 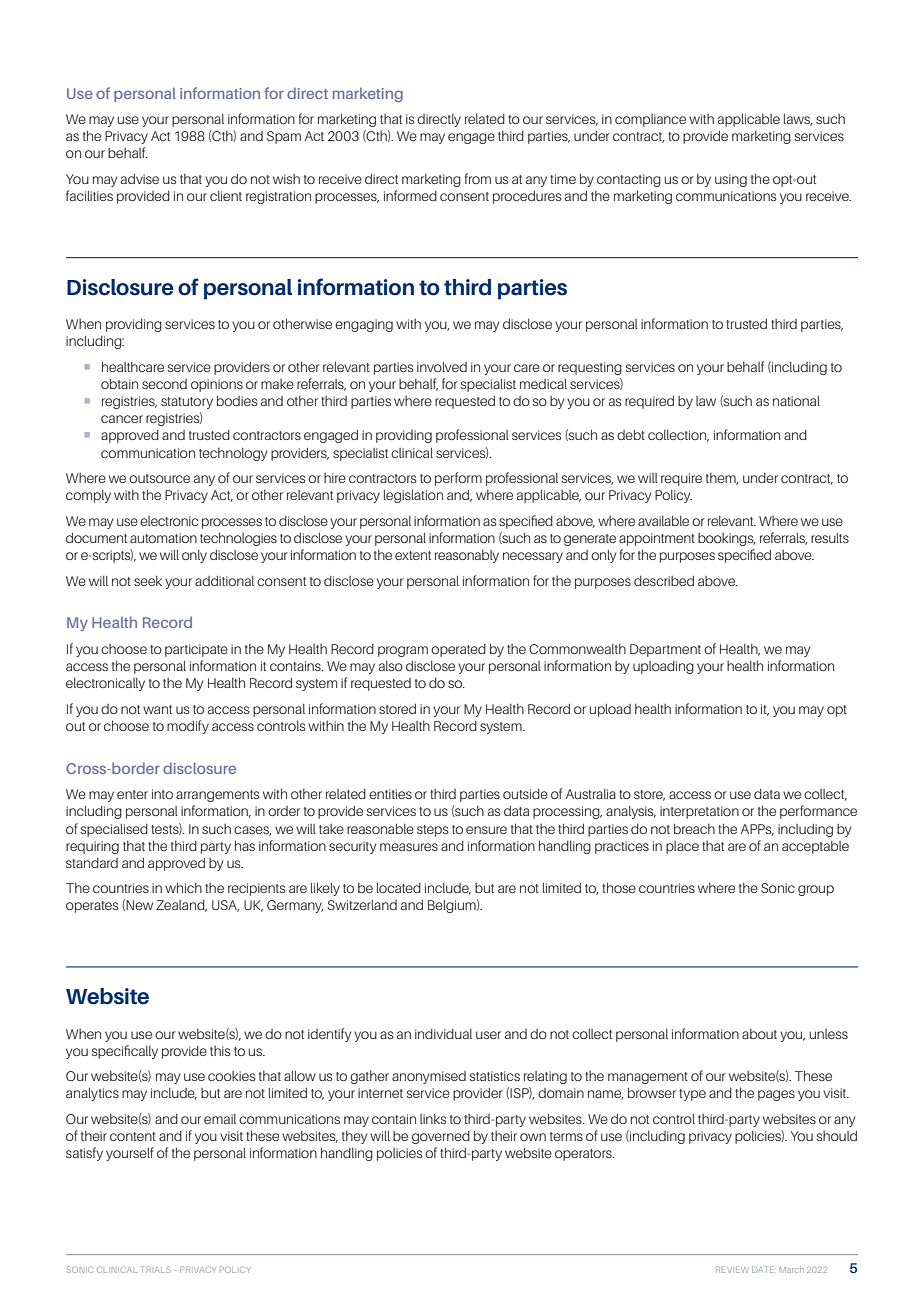 What do you see at coordinates (732, 1269) in the document?
I see `REVIEW` at bounding box center [732, 1269].
